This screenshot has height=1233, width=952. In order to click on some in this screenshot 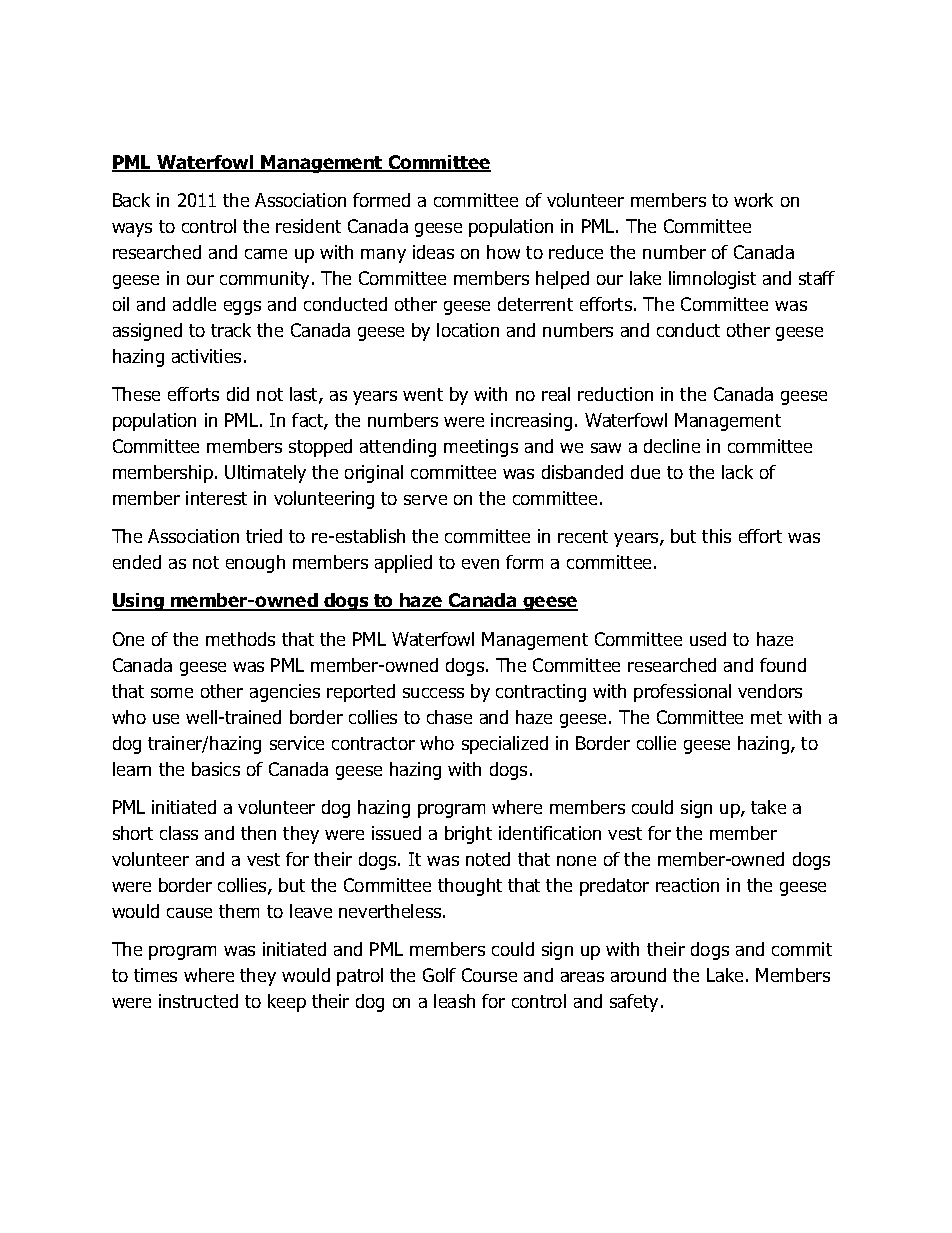, I will do `click(172, 693)`.
